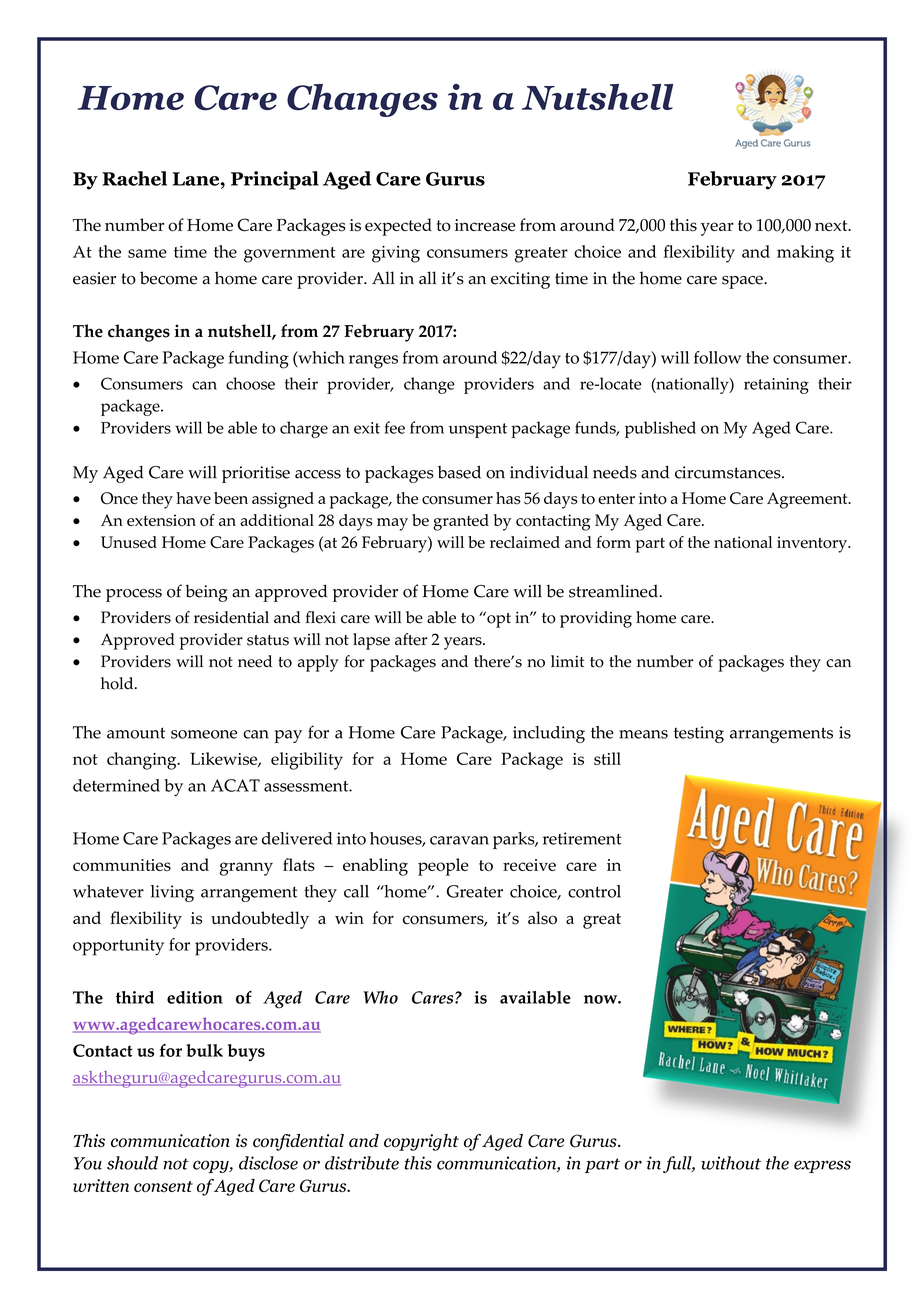 The image size is (924, 1308). I want to click on distribute, so click(362, 1163).
